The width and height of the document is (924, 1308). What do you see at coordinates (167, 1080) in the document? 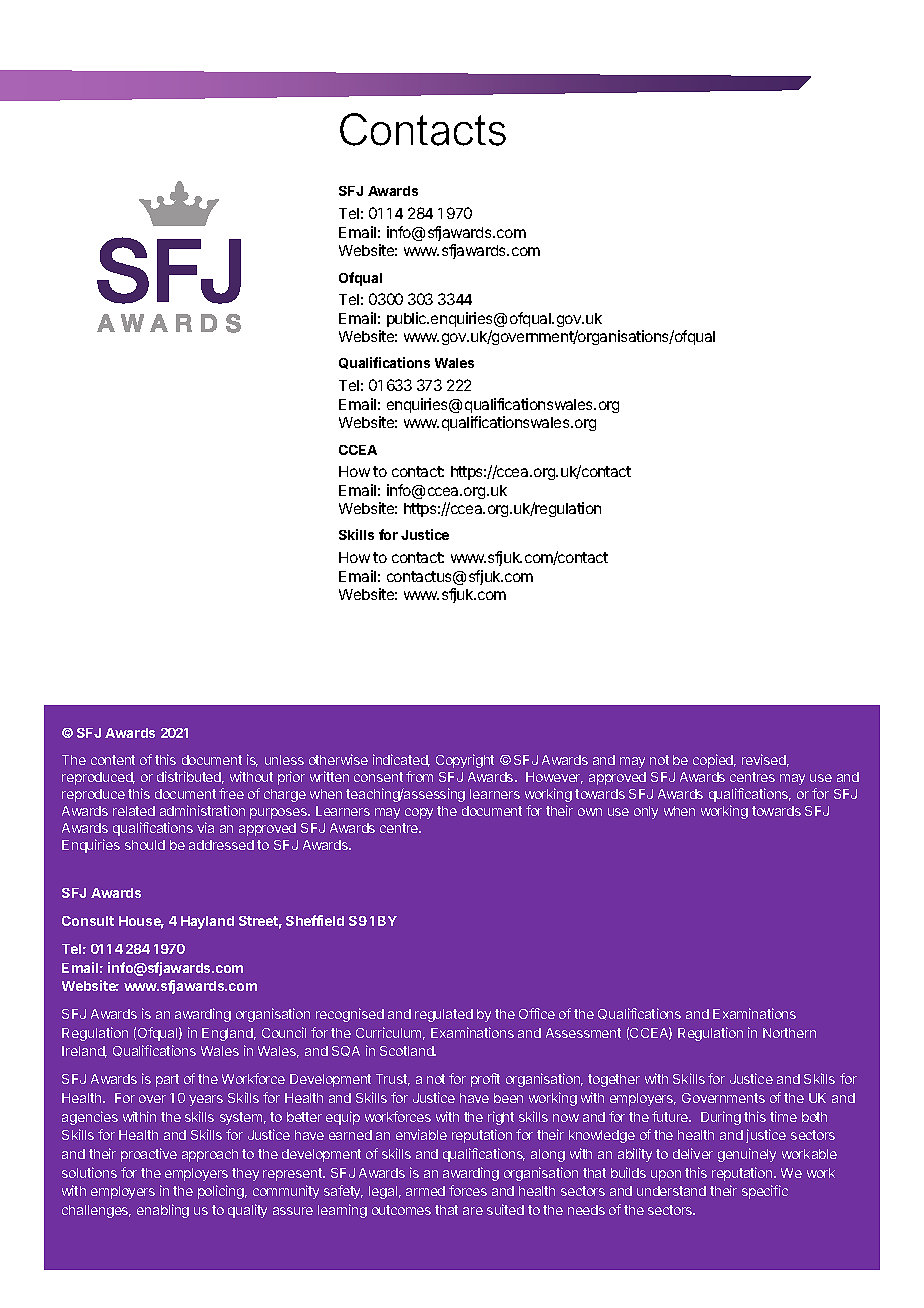
I see `part` at bounding box center [167, 1080].
